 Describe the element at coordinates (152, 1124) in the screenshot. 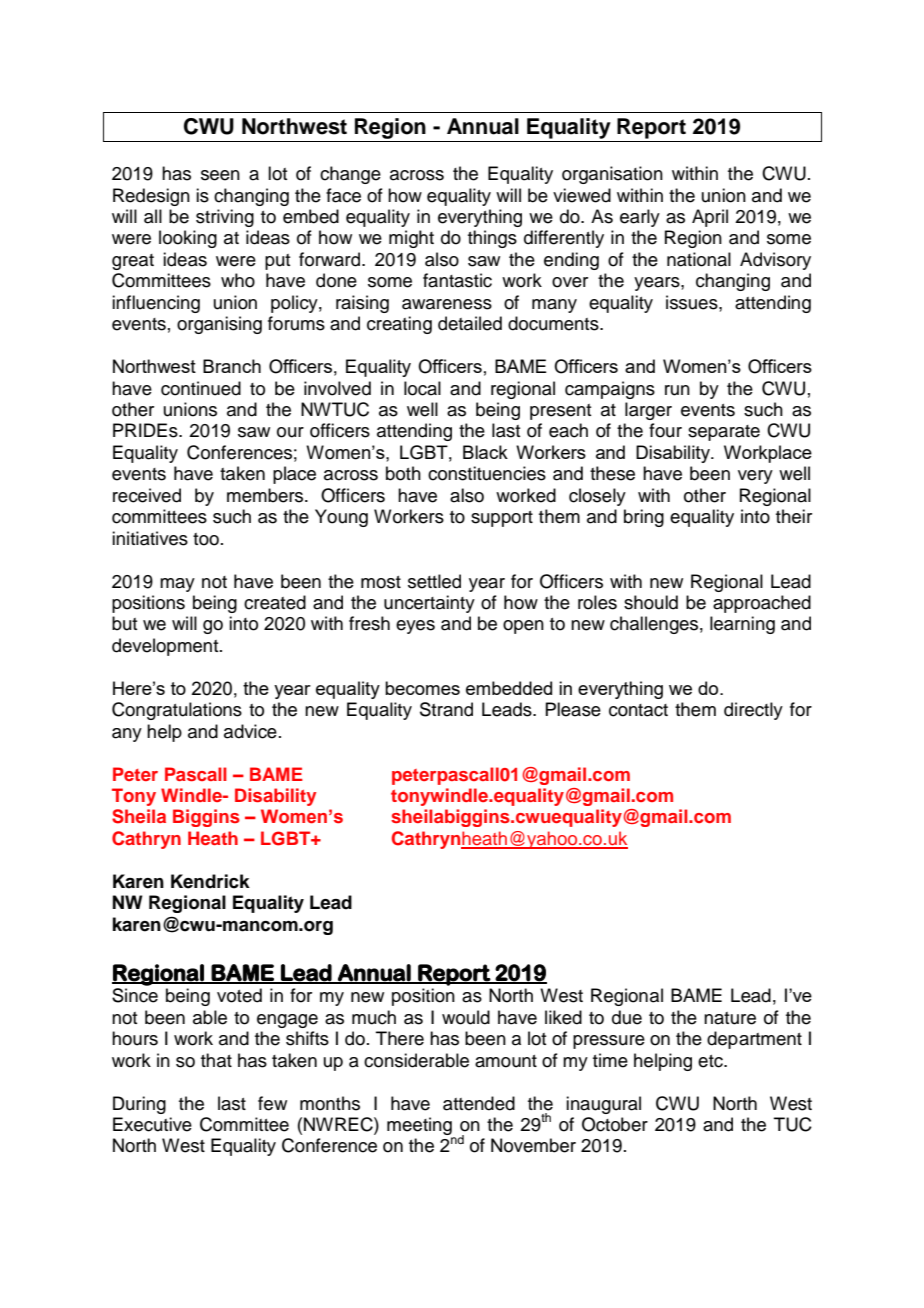

I see `Executive` at that location.
